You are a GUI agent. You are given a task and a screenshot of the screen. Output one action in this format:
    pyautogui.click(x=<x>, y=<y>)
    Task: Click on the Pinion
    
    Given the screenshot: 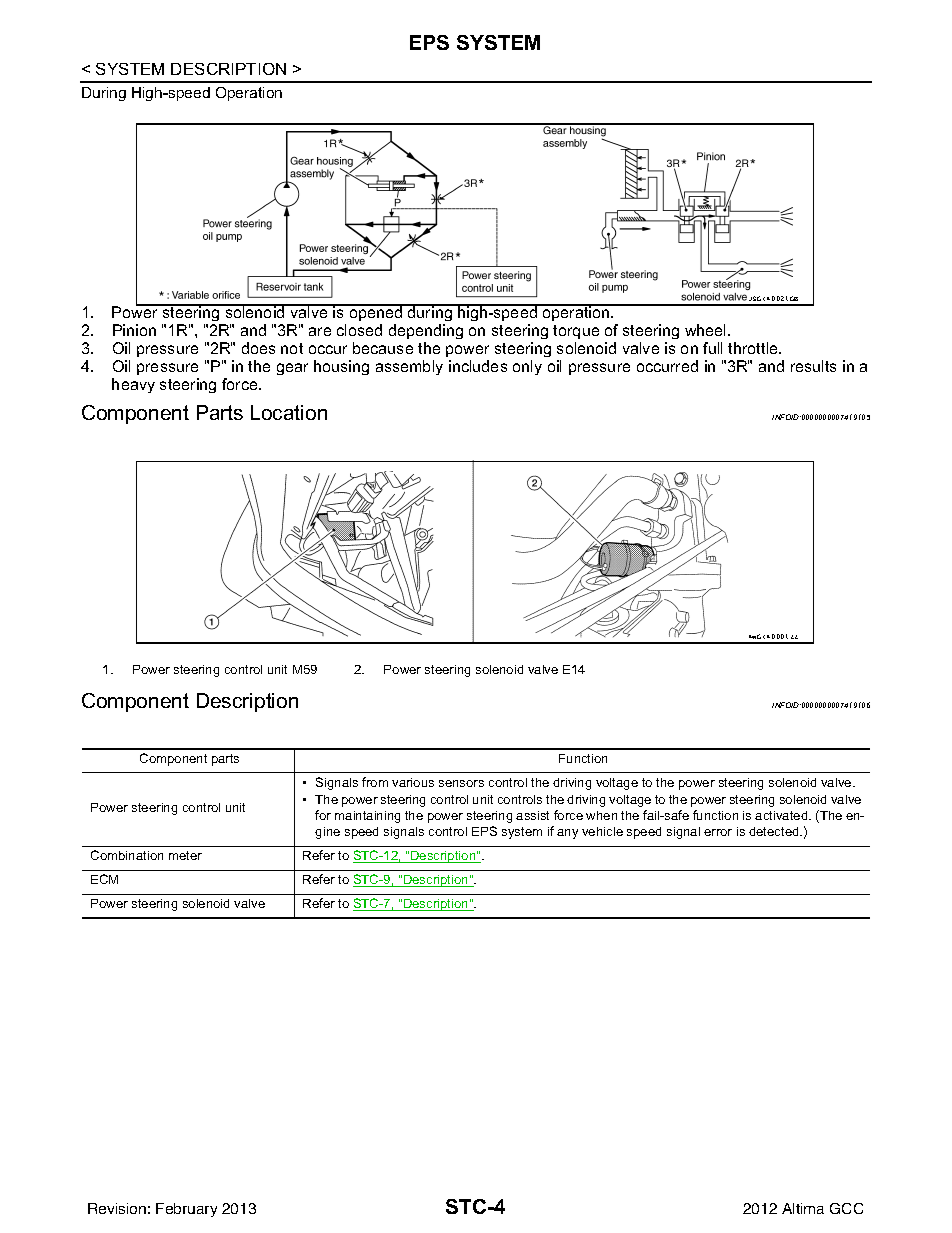 What is the action you would take?
    pyautogui.click(x=134, y=330)
